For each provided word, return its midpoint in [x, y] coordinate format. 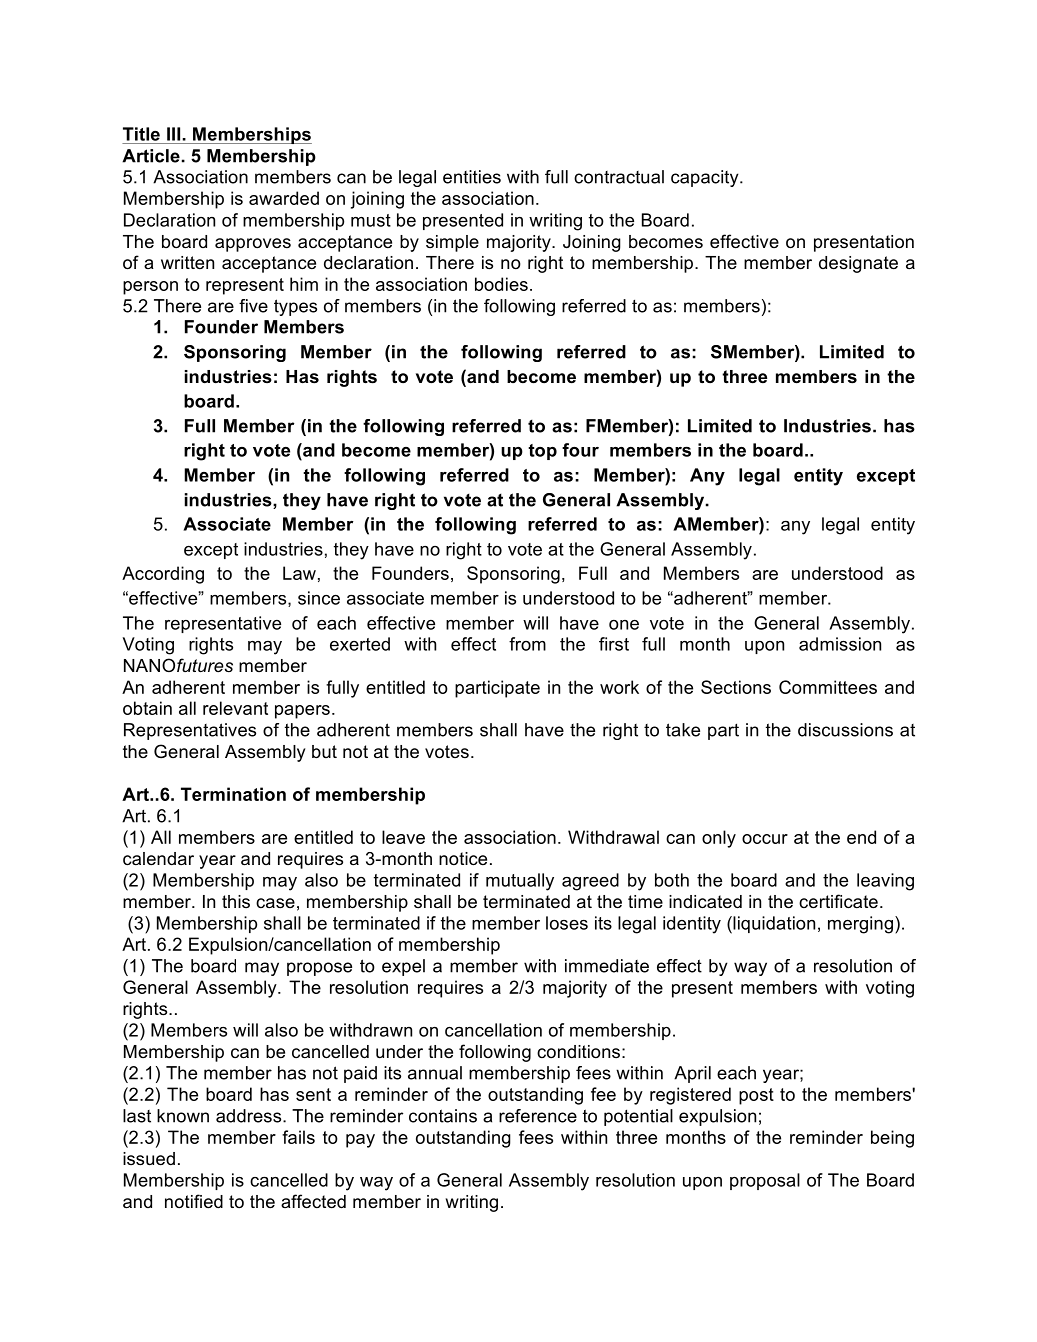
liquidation [773, 925]
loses [567, 923]
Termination [233, 794]
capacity [706, 178]
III [173, 134]
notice [463, 858]
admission [840, 644]
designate [858, 264]
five [253, 306]
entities [472, 177]
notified [194, 1201]
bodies [501, 284]
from [527, 644]
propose [319, 969]
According [163, 575]
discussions [845, 730]
